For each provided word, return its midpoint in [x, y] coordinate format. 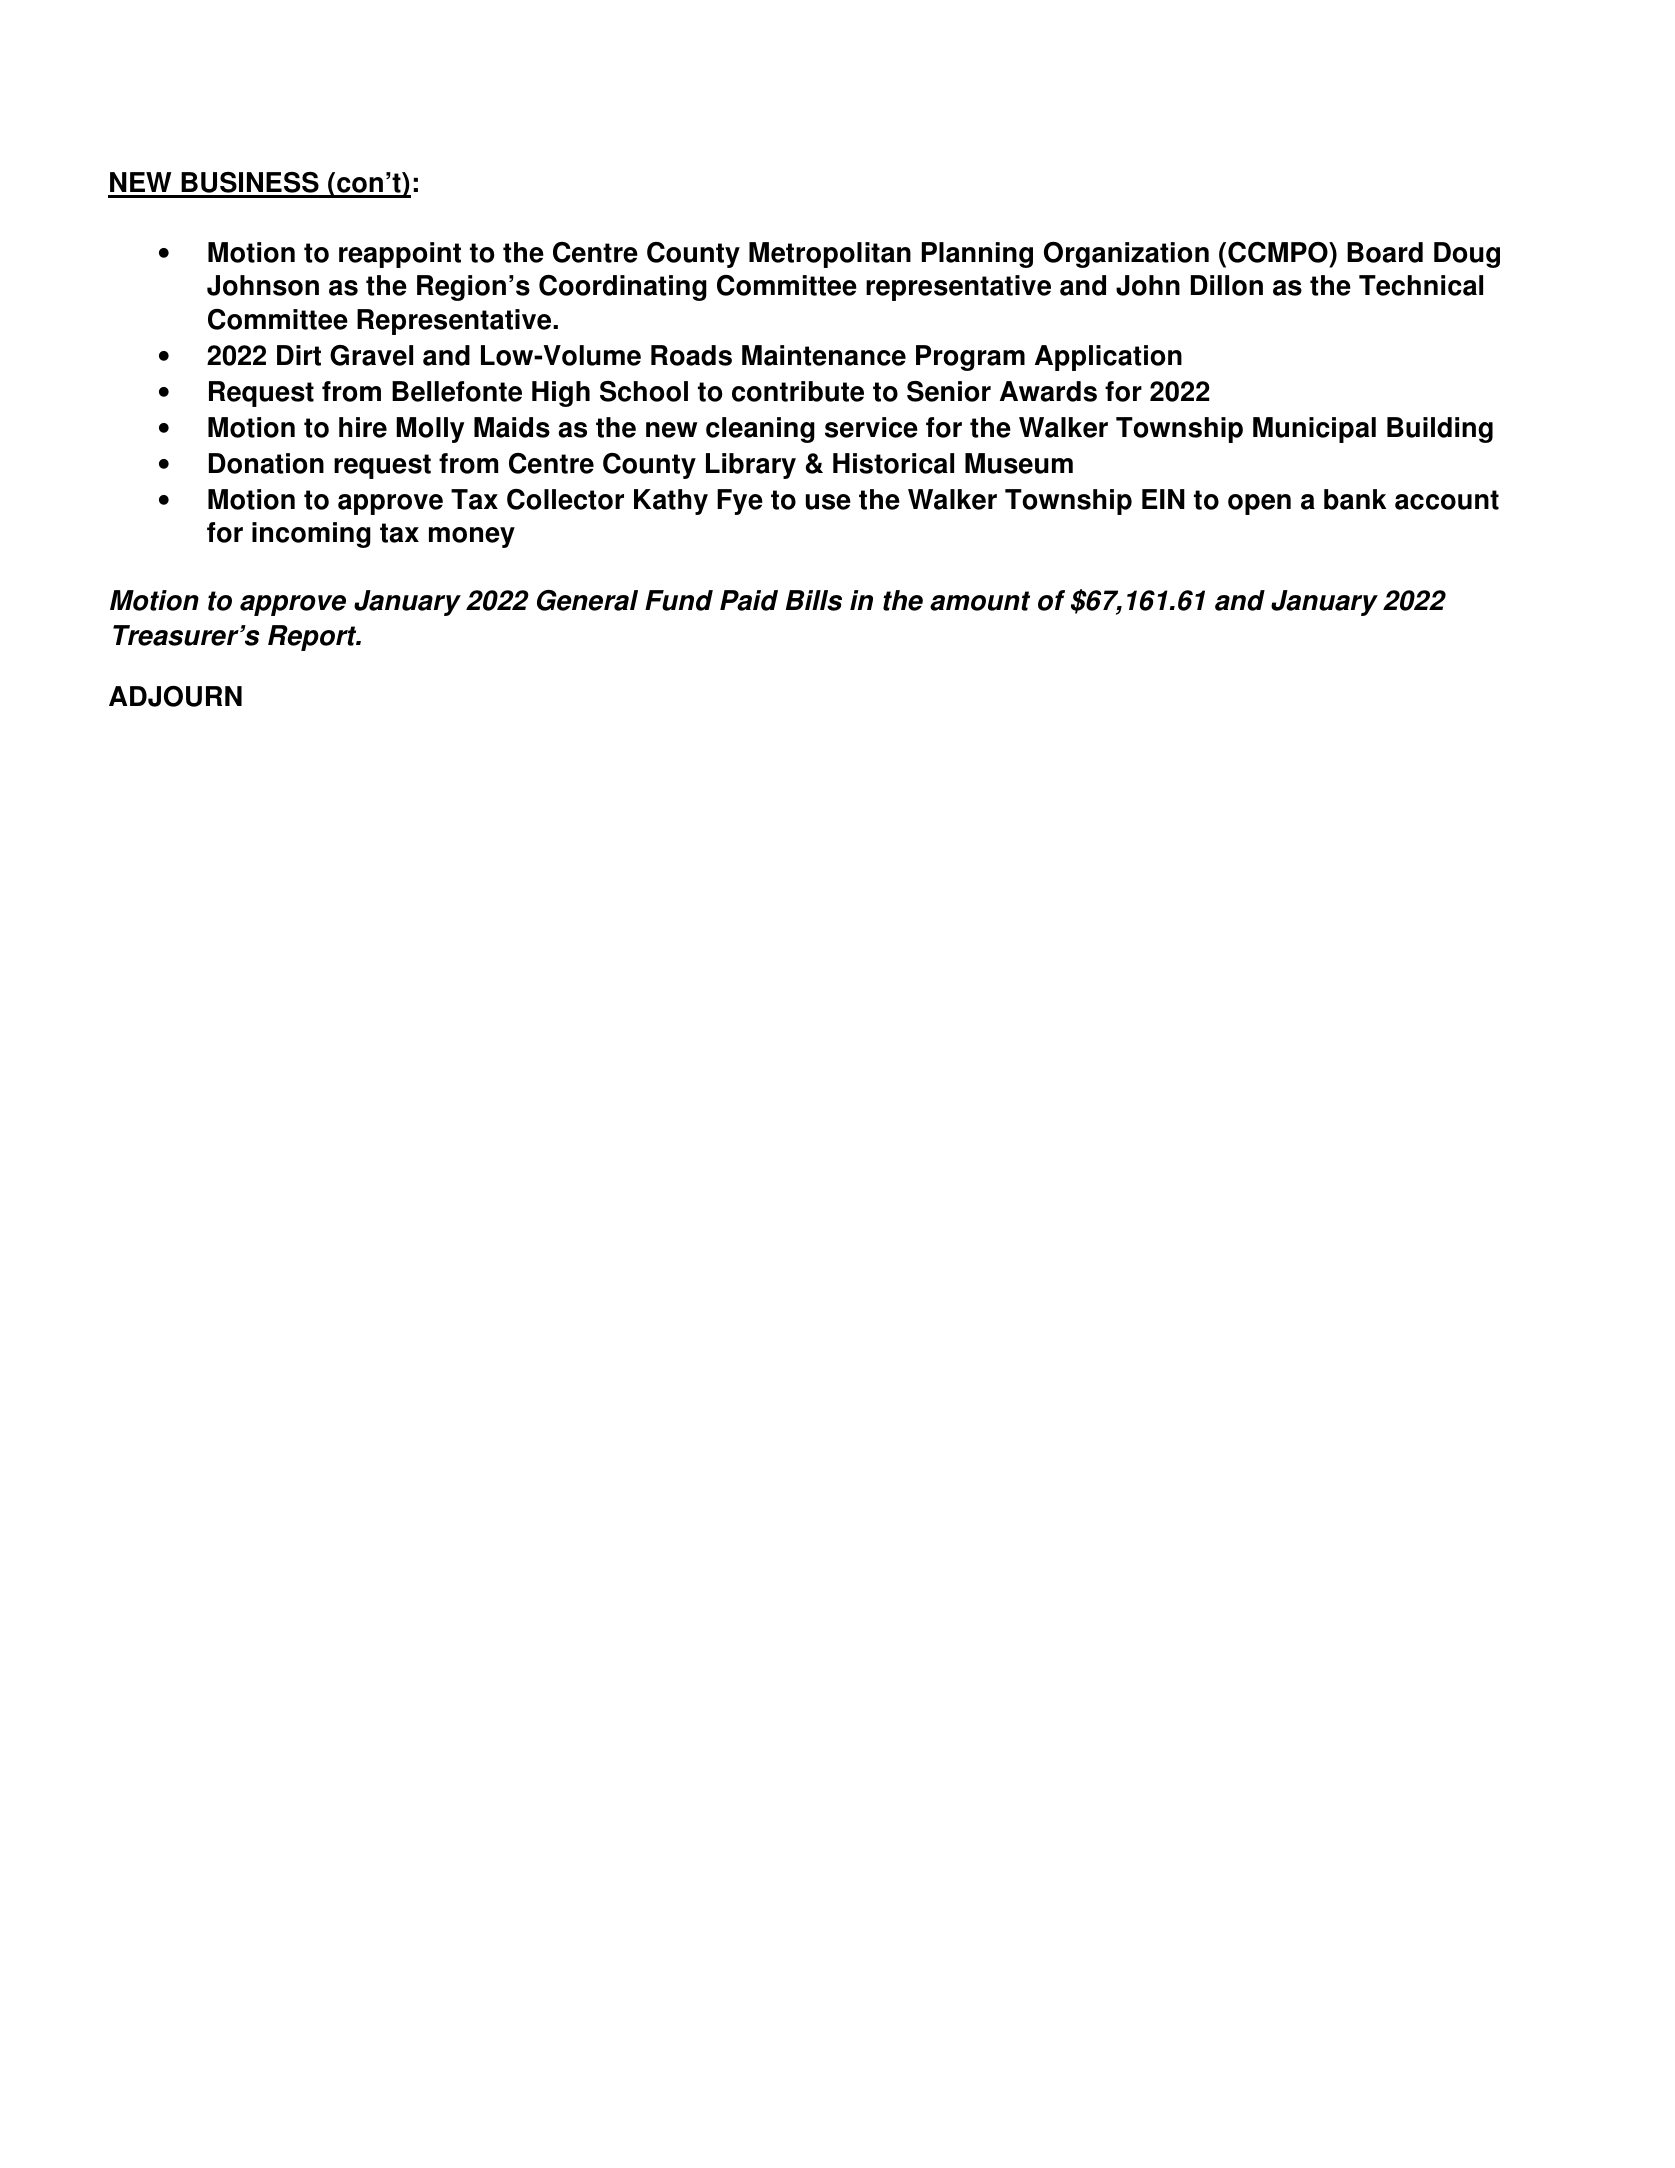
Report [313, 638]
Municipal [1314, 430]
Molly [430, 430]
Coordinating [623, 288]
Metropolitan [830, 255]
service [871, 427]
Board [1385, 252]
